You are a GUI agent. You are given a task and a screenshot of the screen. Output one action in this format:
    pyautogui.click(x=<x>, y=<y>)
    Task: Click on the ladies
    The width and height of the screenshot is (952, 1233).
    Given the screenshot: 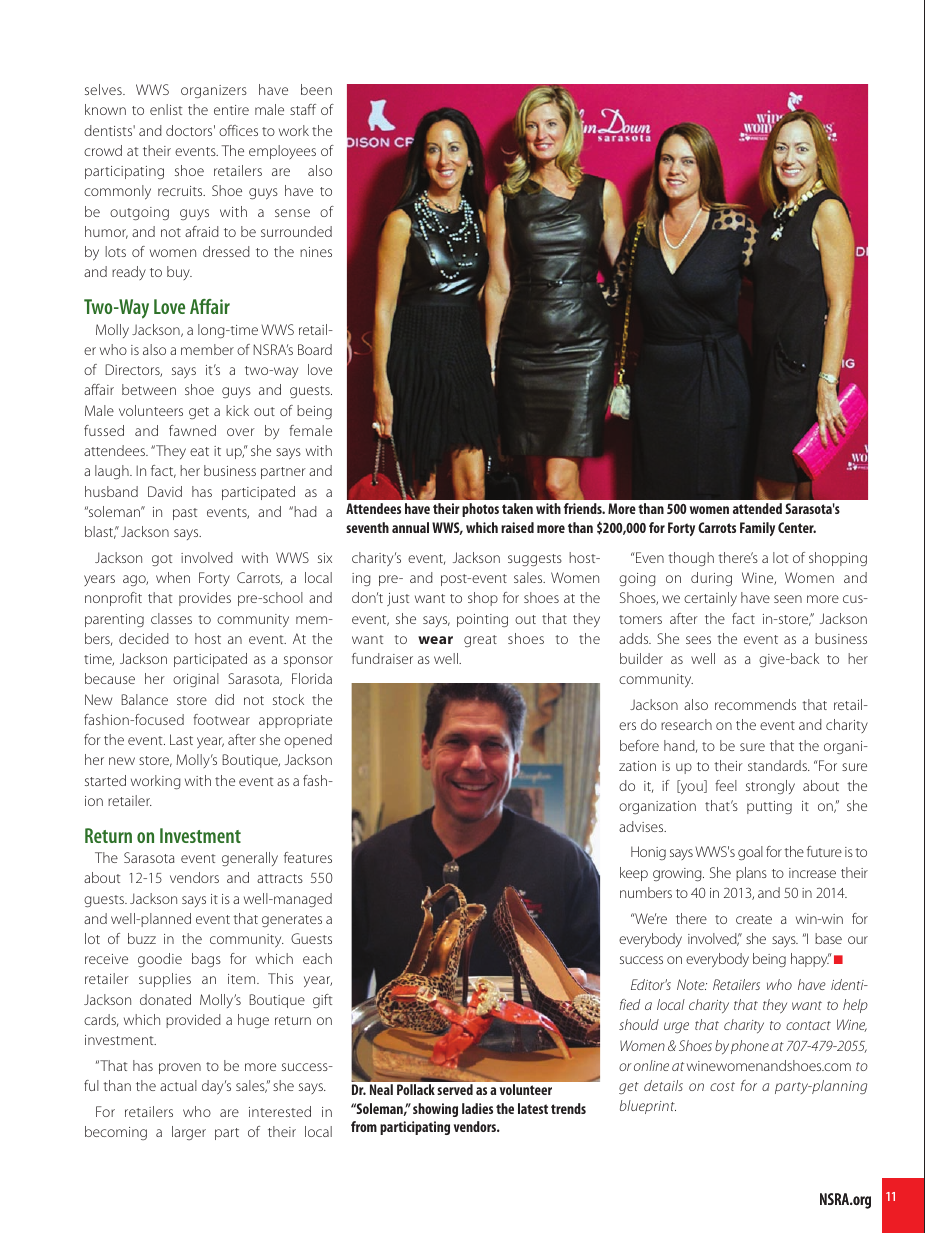 What is the action you would take?
    pyautogui.click(x=477, y=1108)
